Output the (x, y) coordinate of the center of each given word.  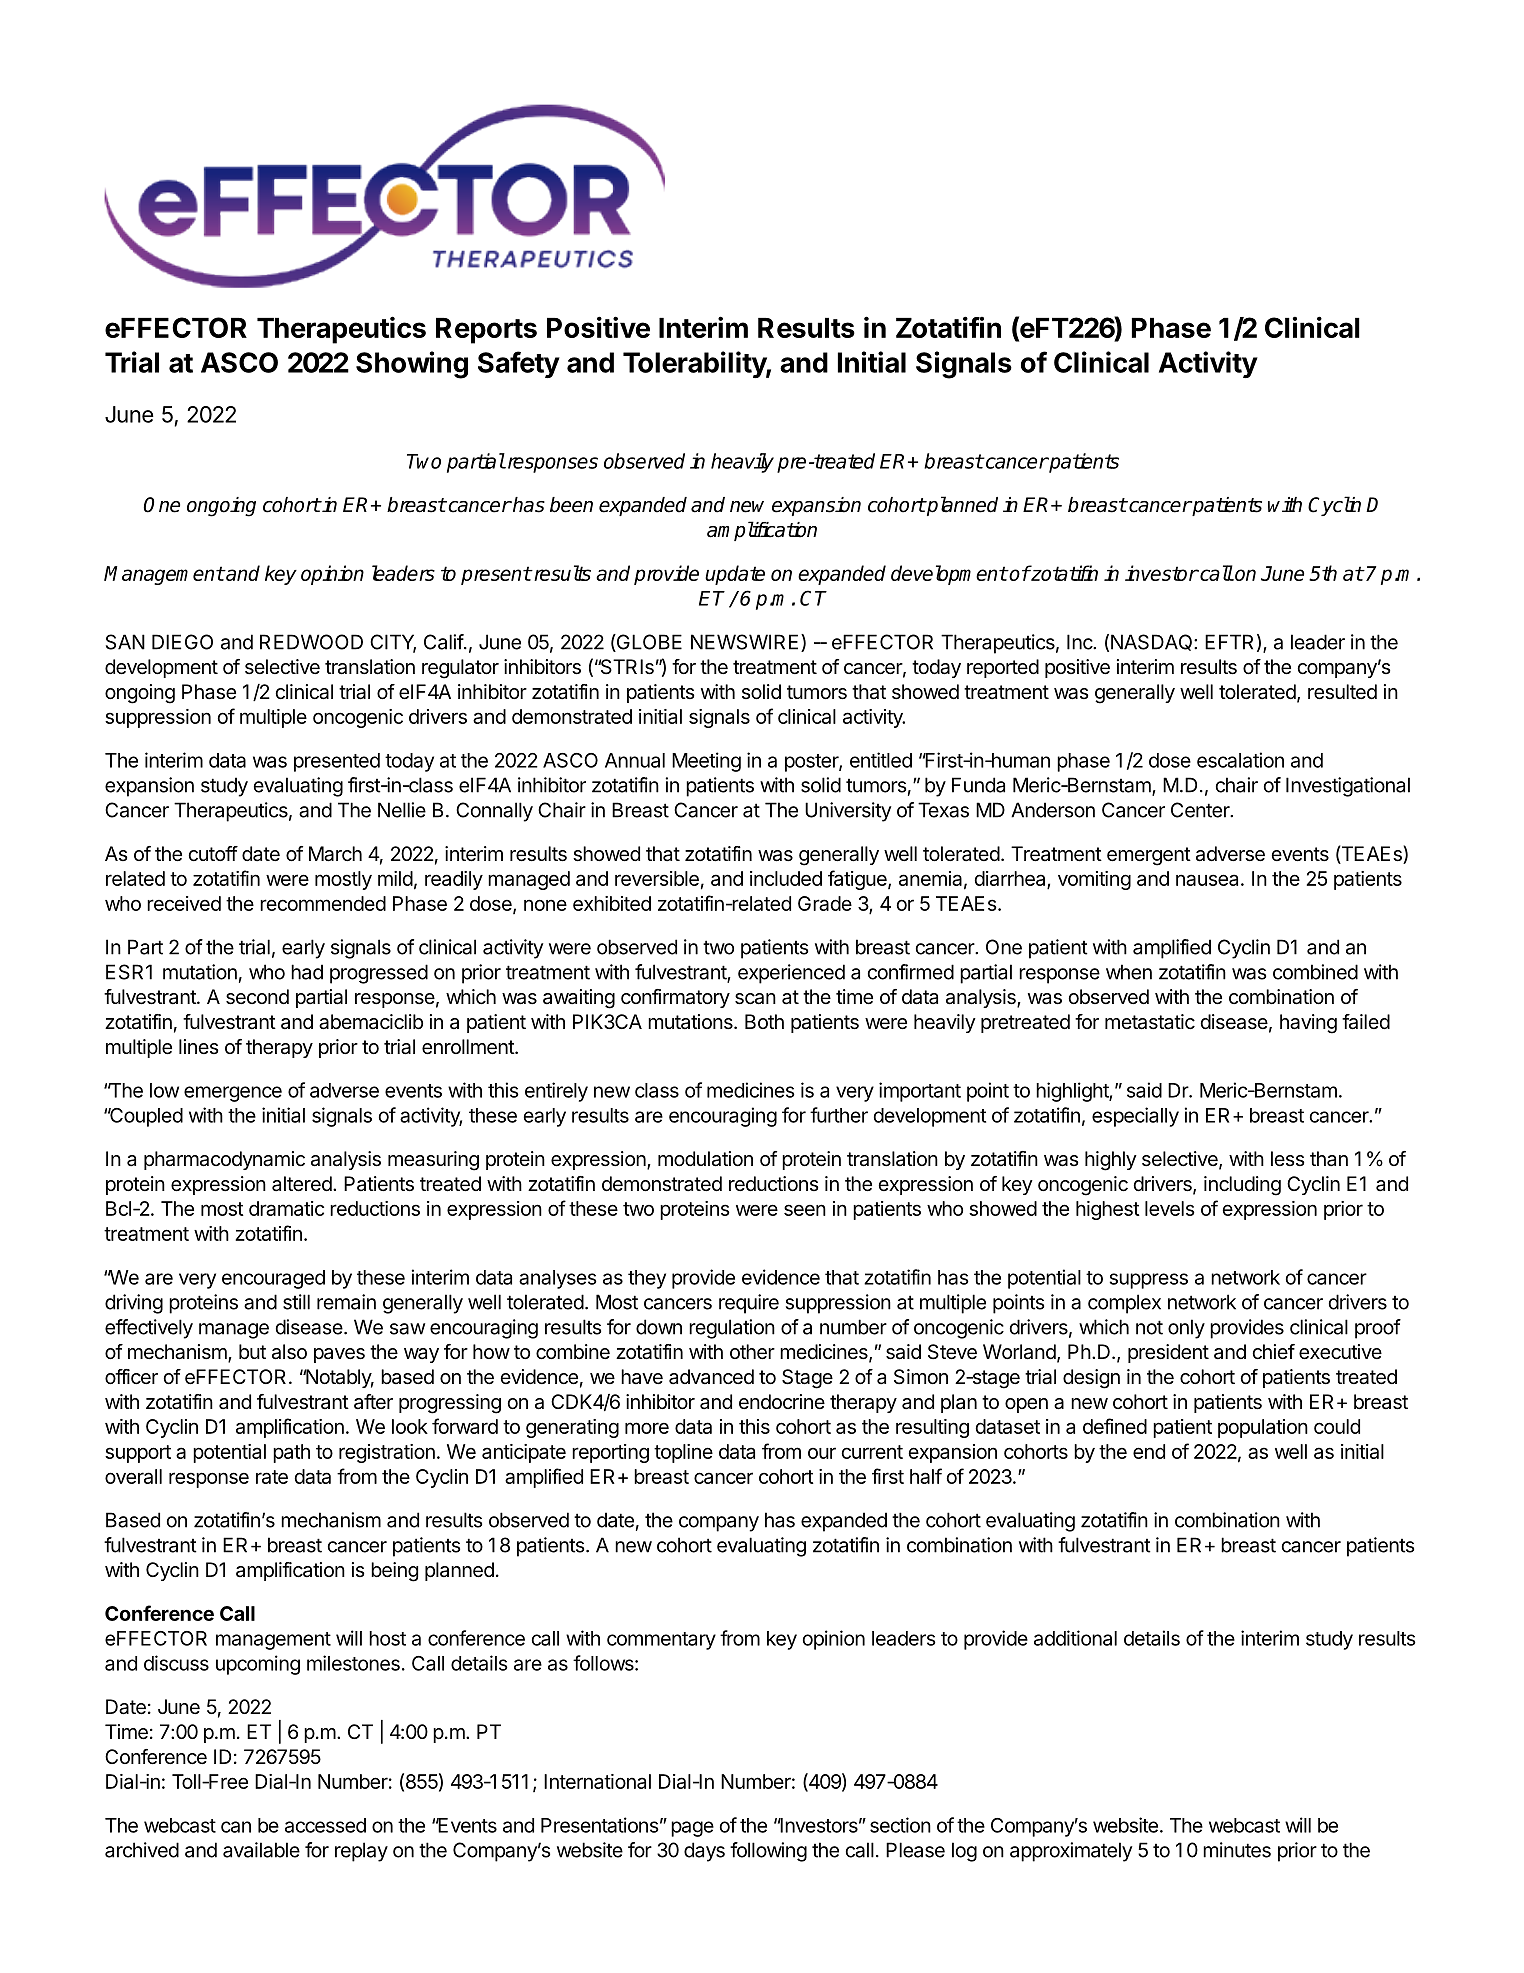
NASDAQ (1153, 642)
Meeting (706, 762)
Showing (412, 365)
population (1263, 1428)
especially (1135, 1117)
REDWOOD (311, 642)
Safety (519, 364)
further (839, 1115)
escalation (1240, 760)
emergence (233, 1094)
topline (683, 1453)
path (291, 1453)
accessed (325, 1825)
